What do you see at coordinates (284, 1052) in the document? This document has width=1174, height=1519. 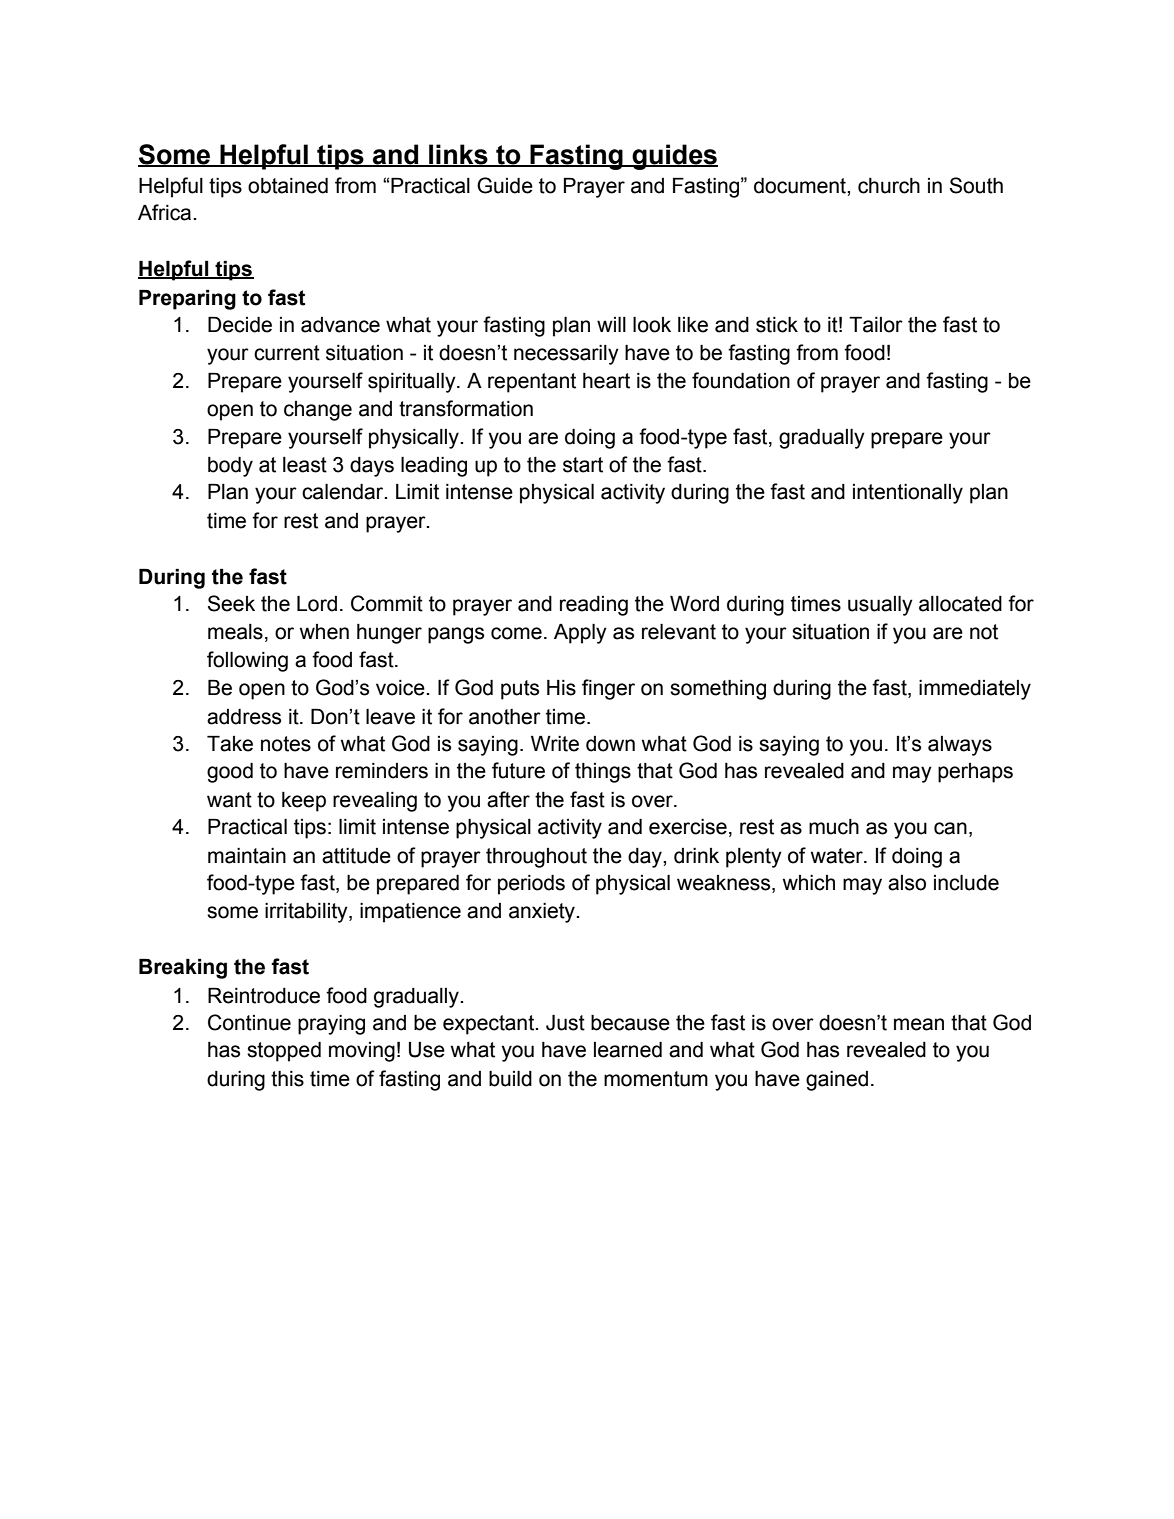 I see `stopped` at bounding box center [284, 1052].
